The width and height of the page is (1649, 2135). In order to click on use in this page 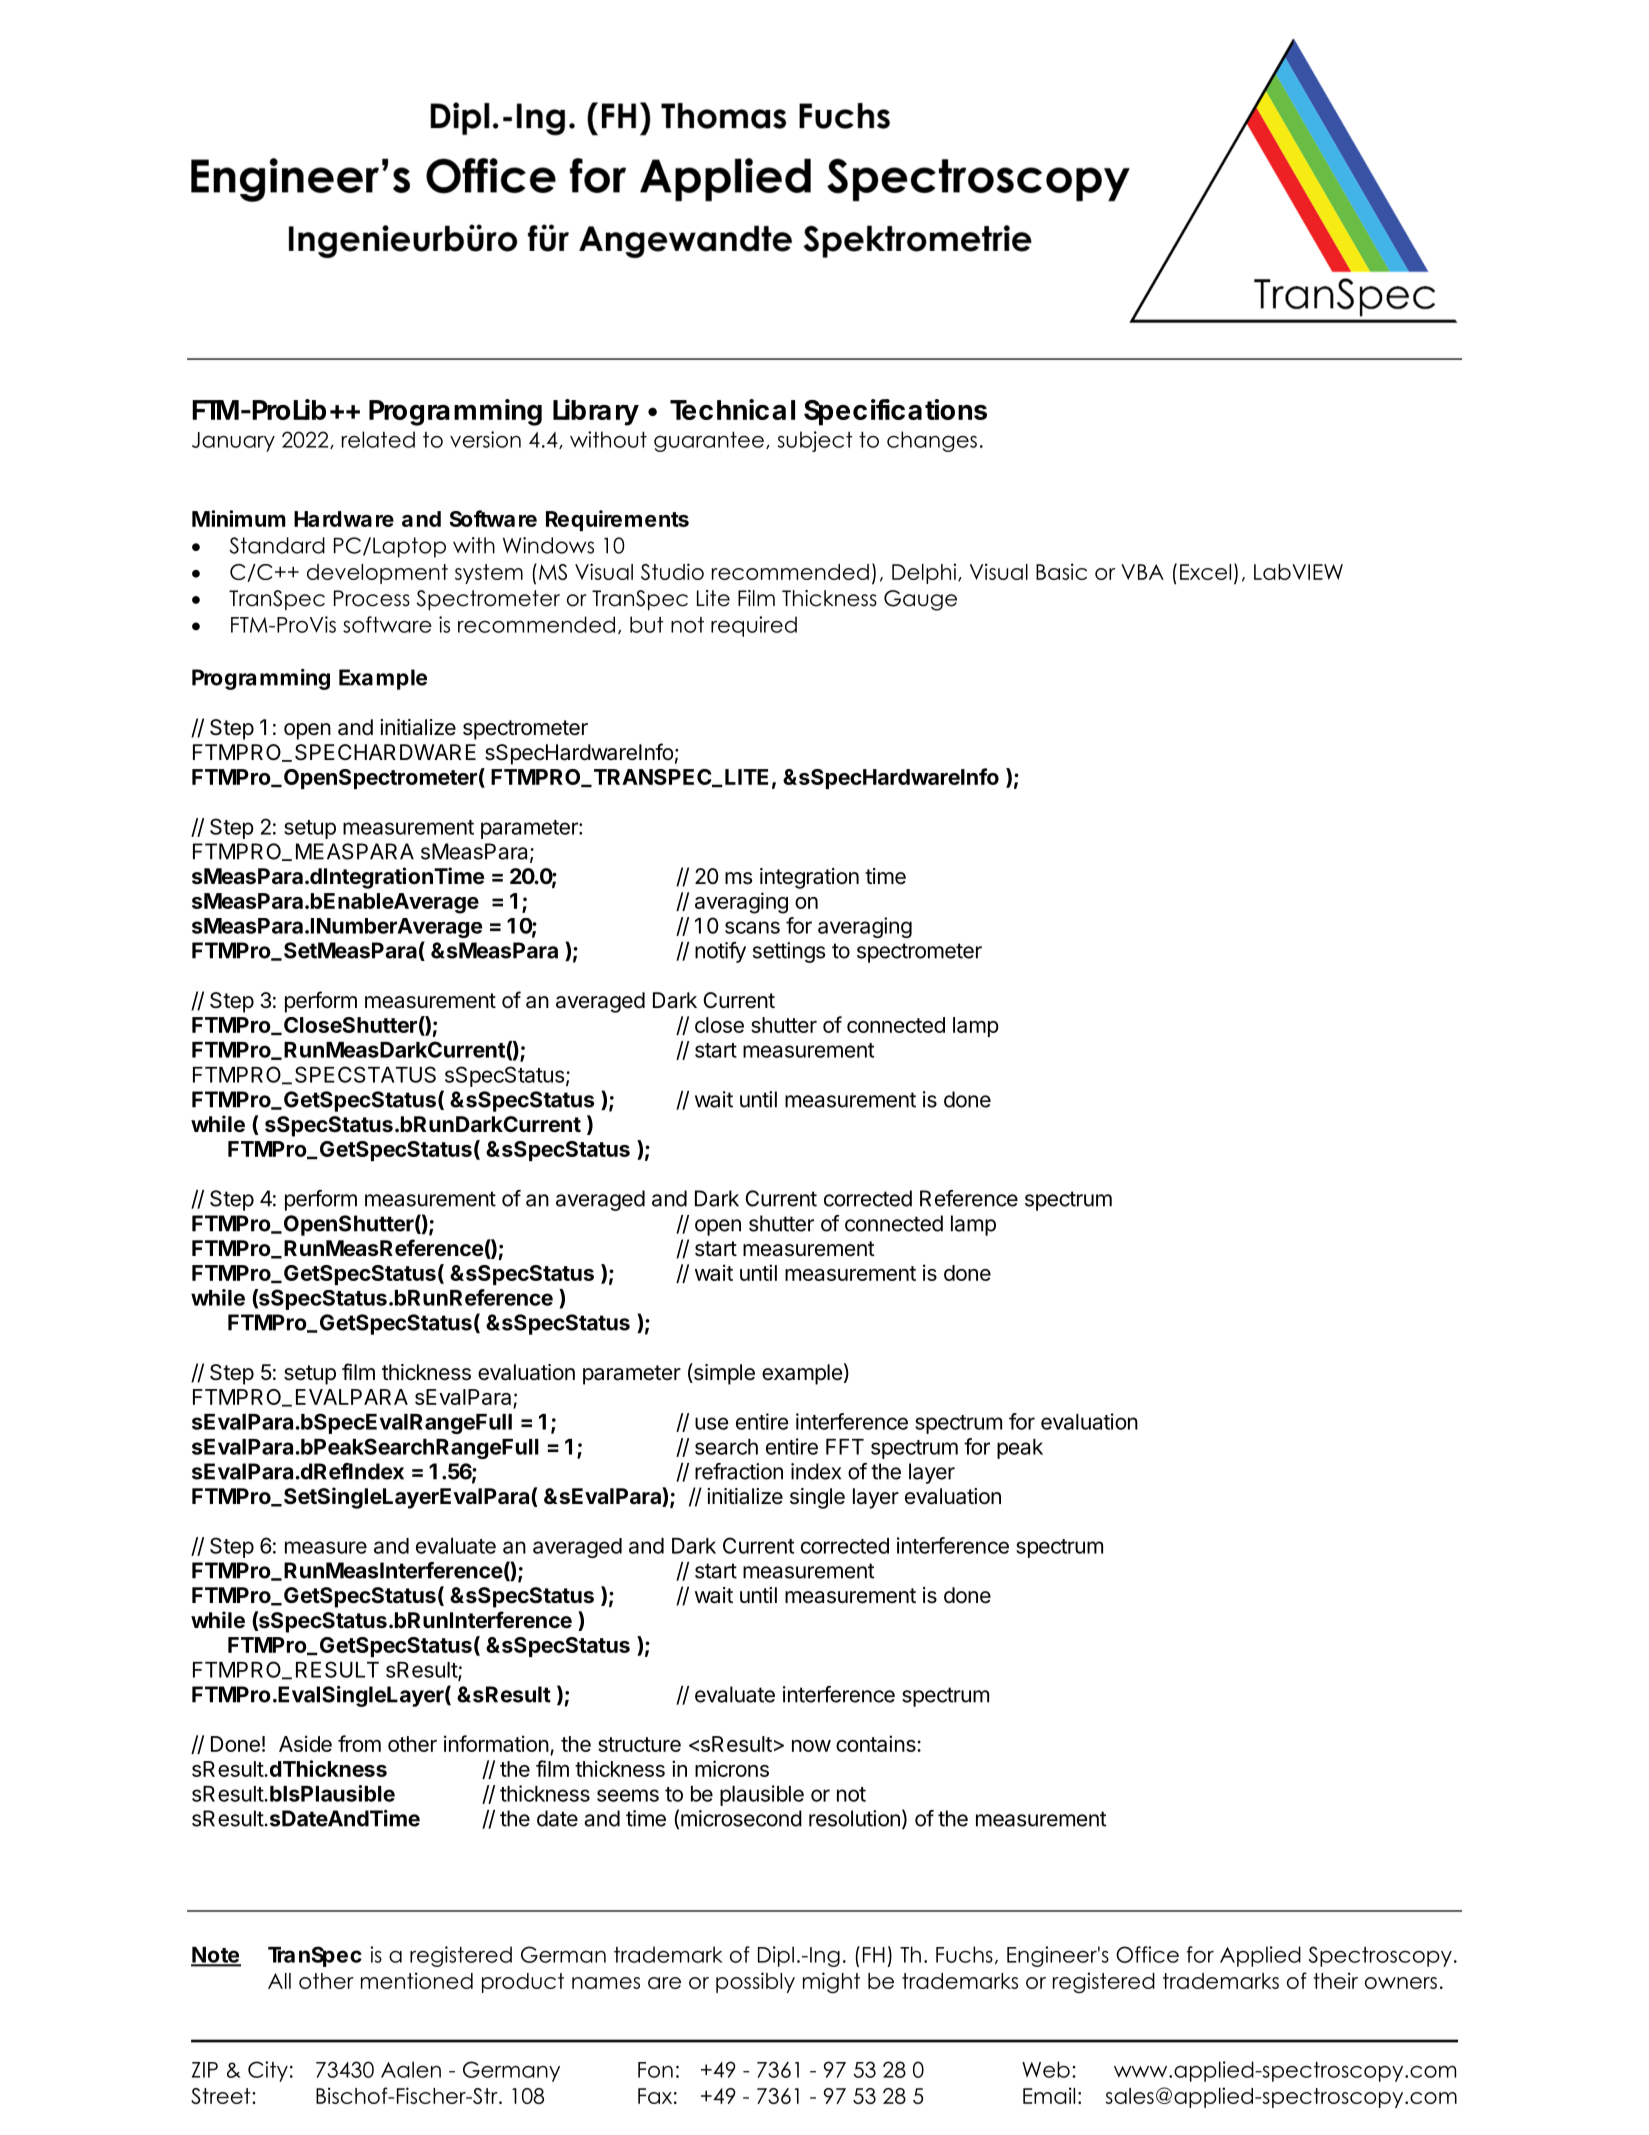, I will do `click(712, 1423)`.
